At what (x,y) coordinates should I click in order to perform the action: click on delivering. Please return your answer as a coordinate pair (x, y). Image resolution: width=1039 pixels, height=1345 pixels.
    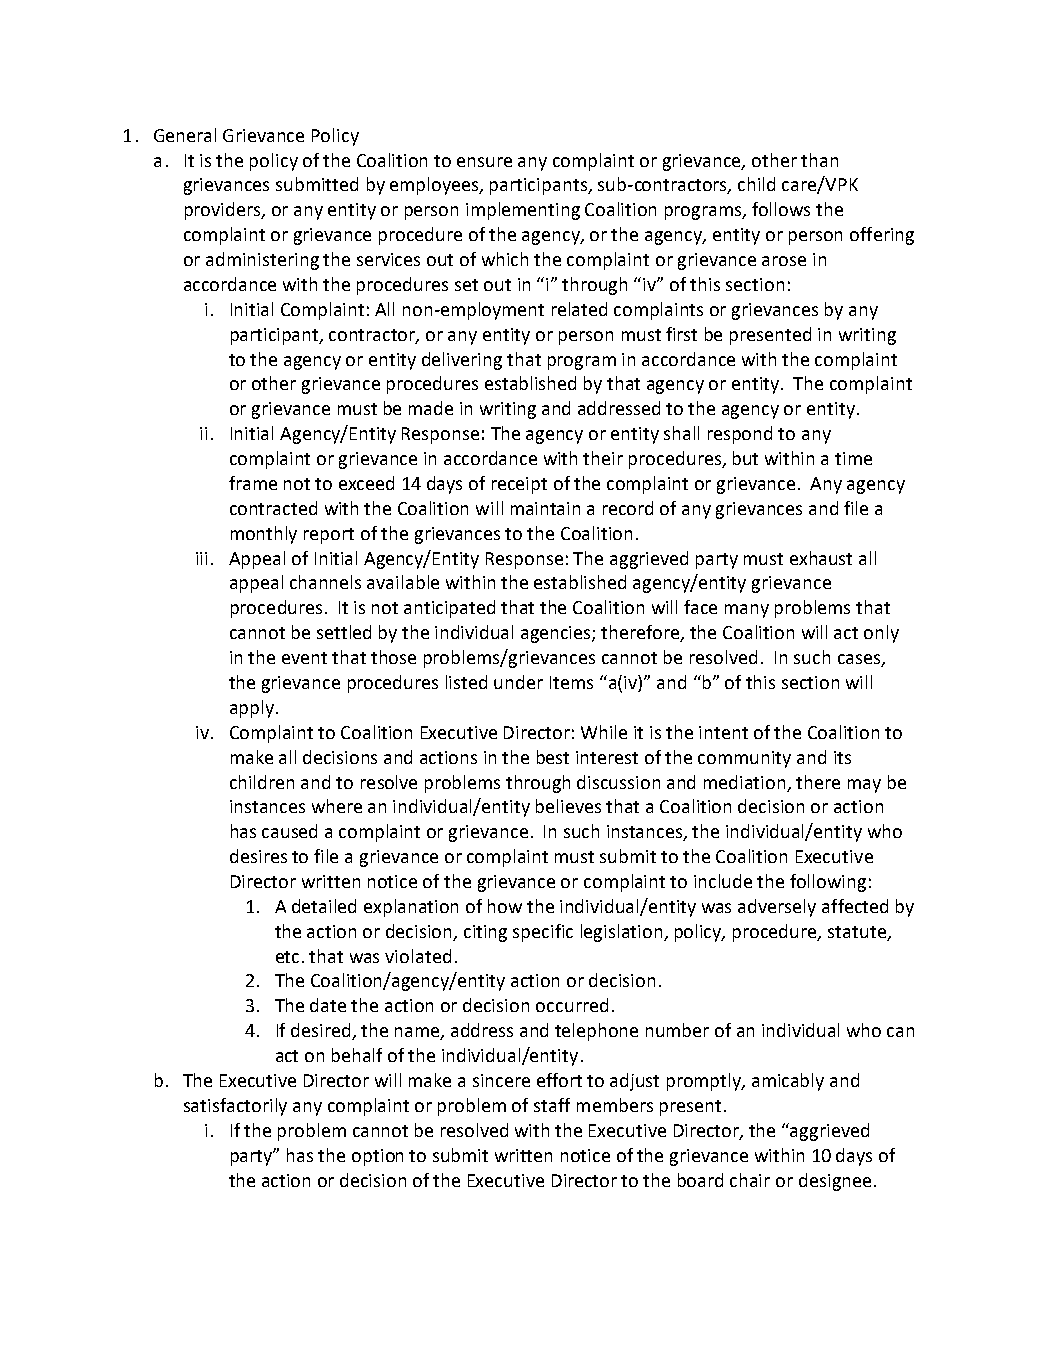
    Looking at the image, I should click on (462, 361).
